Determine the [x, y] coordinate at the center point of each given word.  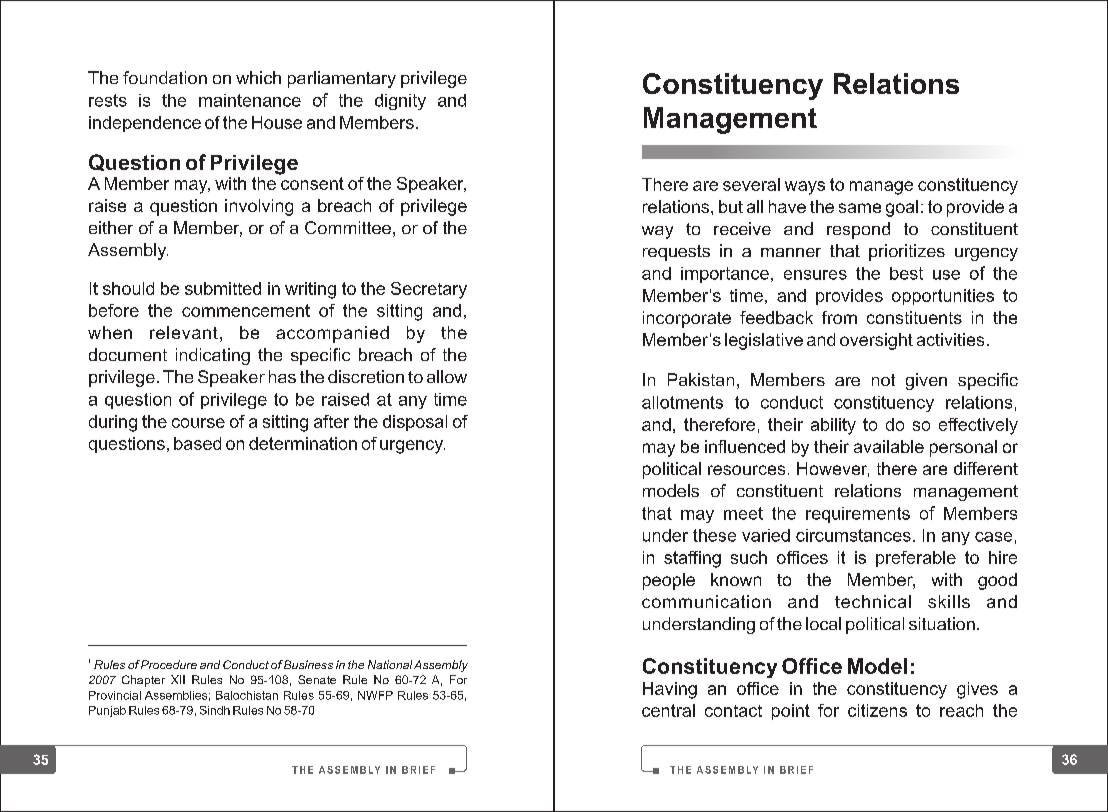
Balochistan [247, 695]
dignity [400, 102]
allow [447, 376]
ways [805, 188]
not [883, 380]
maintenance [250, 100]
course [198, 423]
